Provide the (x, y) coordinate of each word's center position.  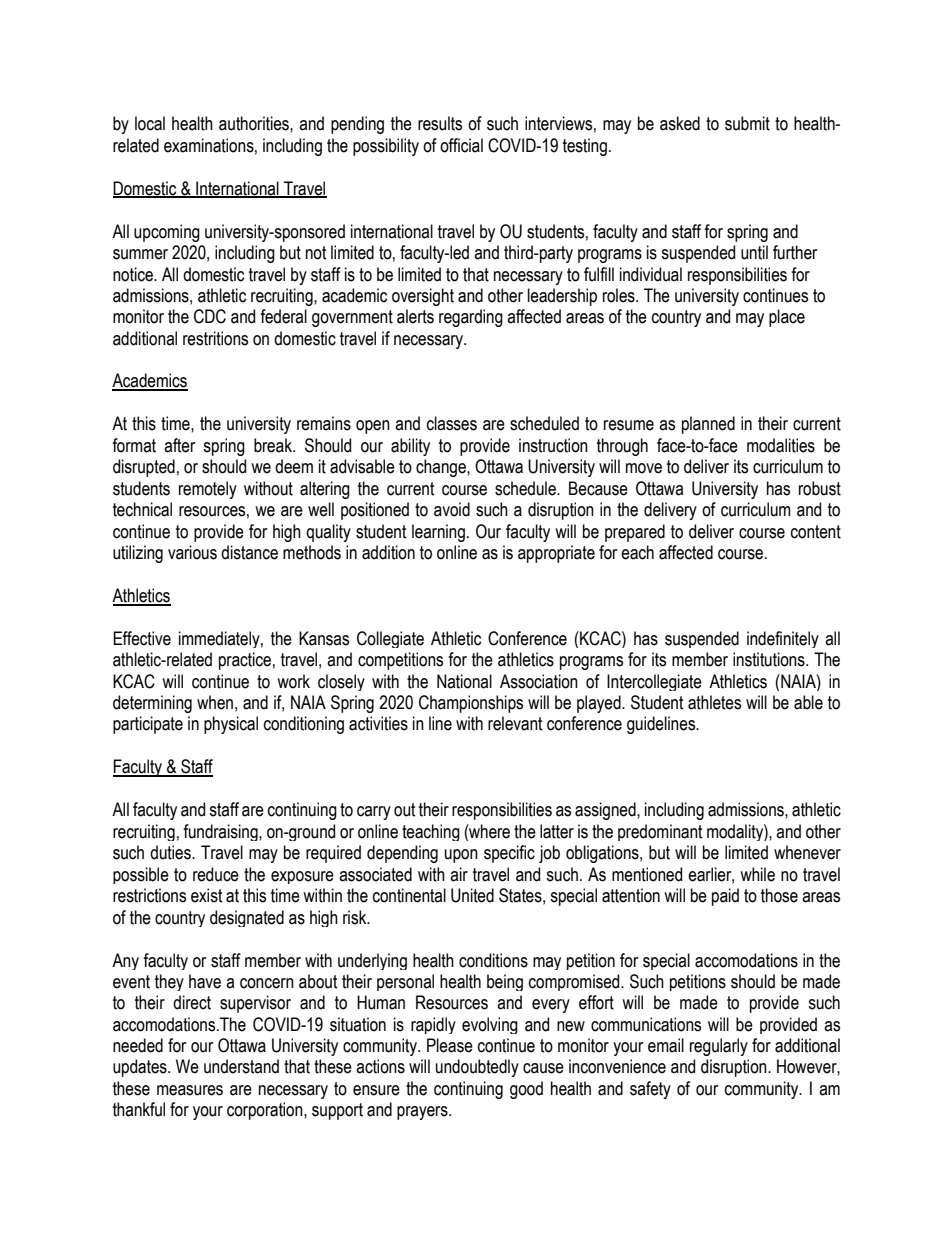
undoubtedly (477, 1068)
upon (461, 856)
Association (539, 681)
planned (708, 425)
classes (452, 423)
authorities (255, 123)
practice (245, 661)
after (179, 445)
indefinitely (783, 639)
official (461, 145)
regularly (719, 1047)
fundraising (221, 832)
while (757, 874)
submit (747, 123)
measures (190, 1090)
